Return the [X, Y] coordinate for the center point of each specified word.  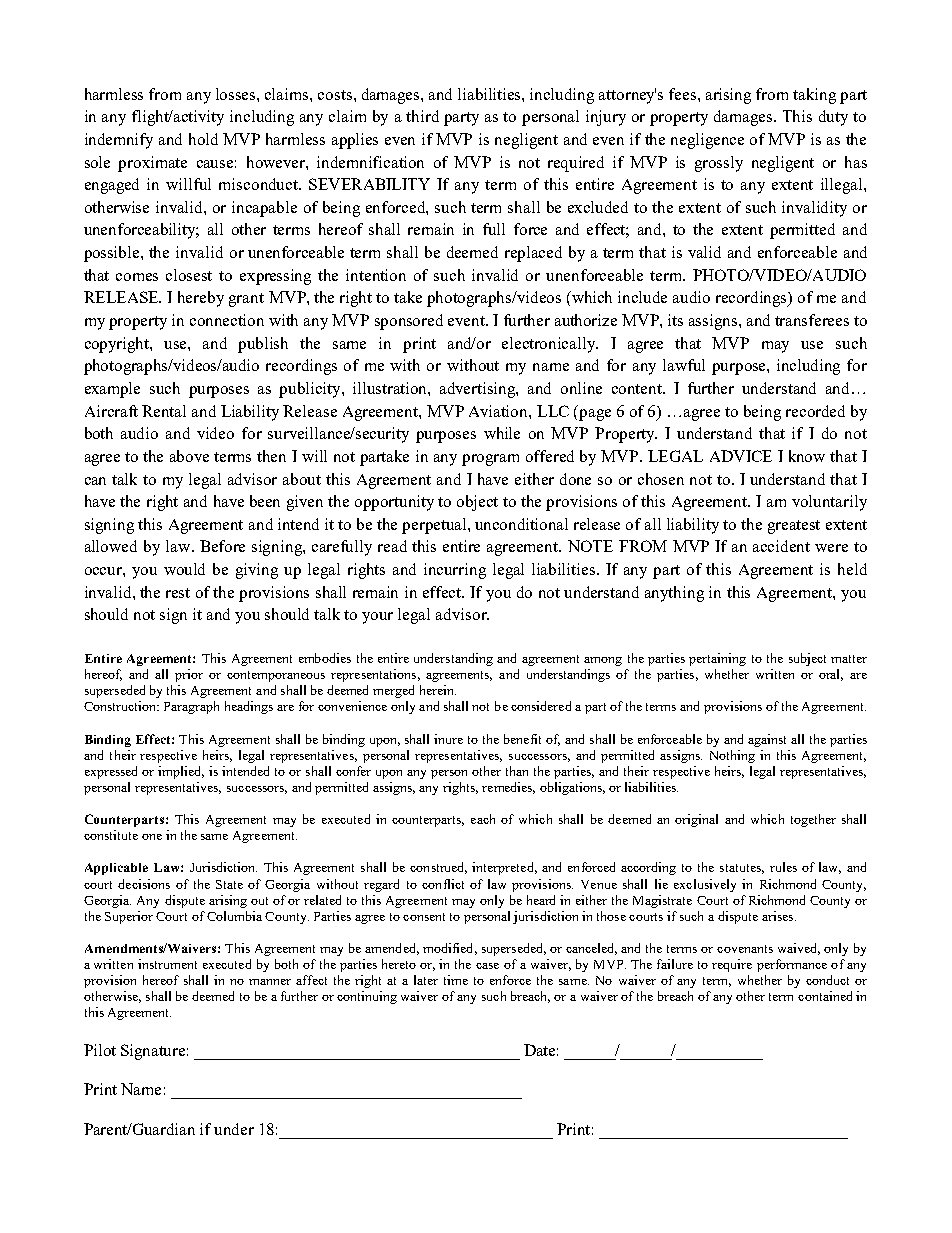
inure [448, 739]
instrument [167, 964]
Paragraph [191, 707]
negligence [707, 141]
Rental [164, 411]
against [767, 740]
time [456, 980]
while [502, 433]
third [422, 116]
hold [203, 139]
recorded [815, 411]
